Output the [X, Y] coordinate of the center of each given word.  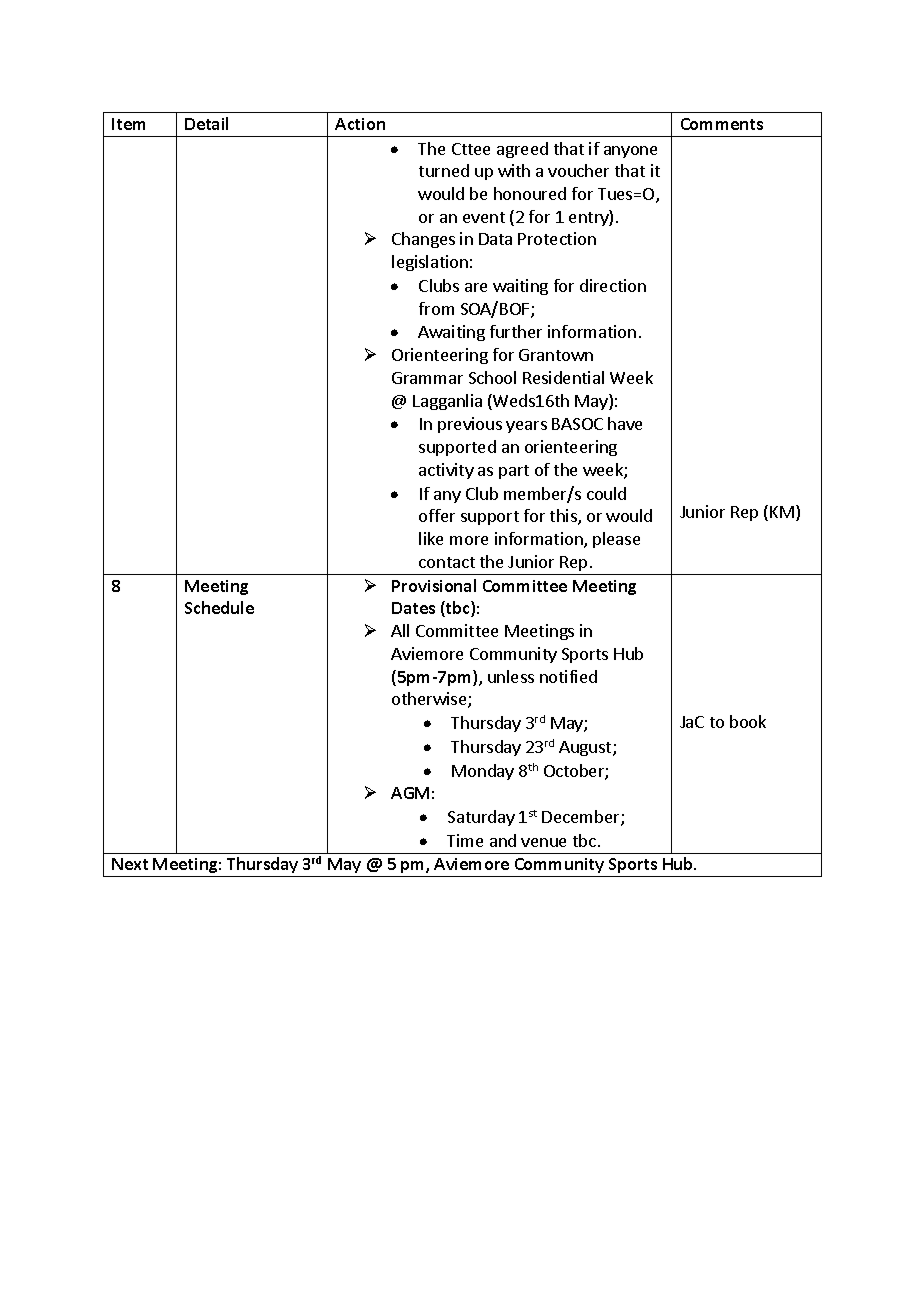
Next [130, 864]
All [400, 630]
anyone [630, 152]
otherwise [430, 700]
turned [444, 170]
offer [437, 515]
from [436, 308]
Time [465, 840]
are [476, 287]
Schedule [219, 607]
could [606, 493]
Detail [206, 123]
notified [568, 676]
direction [613, 285]
